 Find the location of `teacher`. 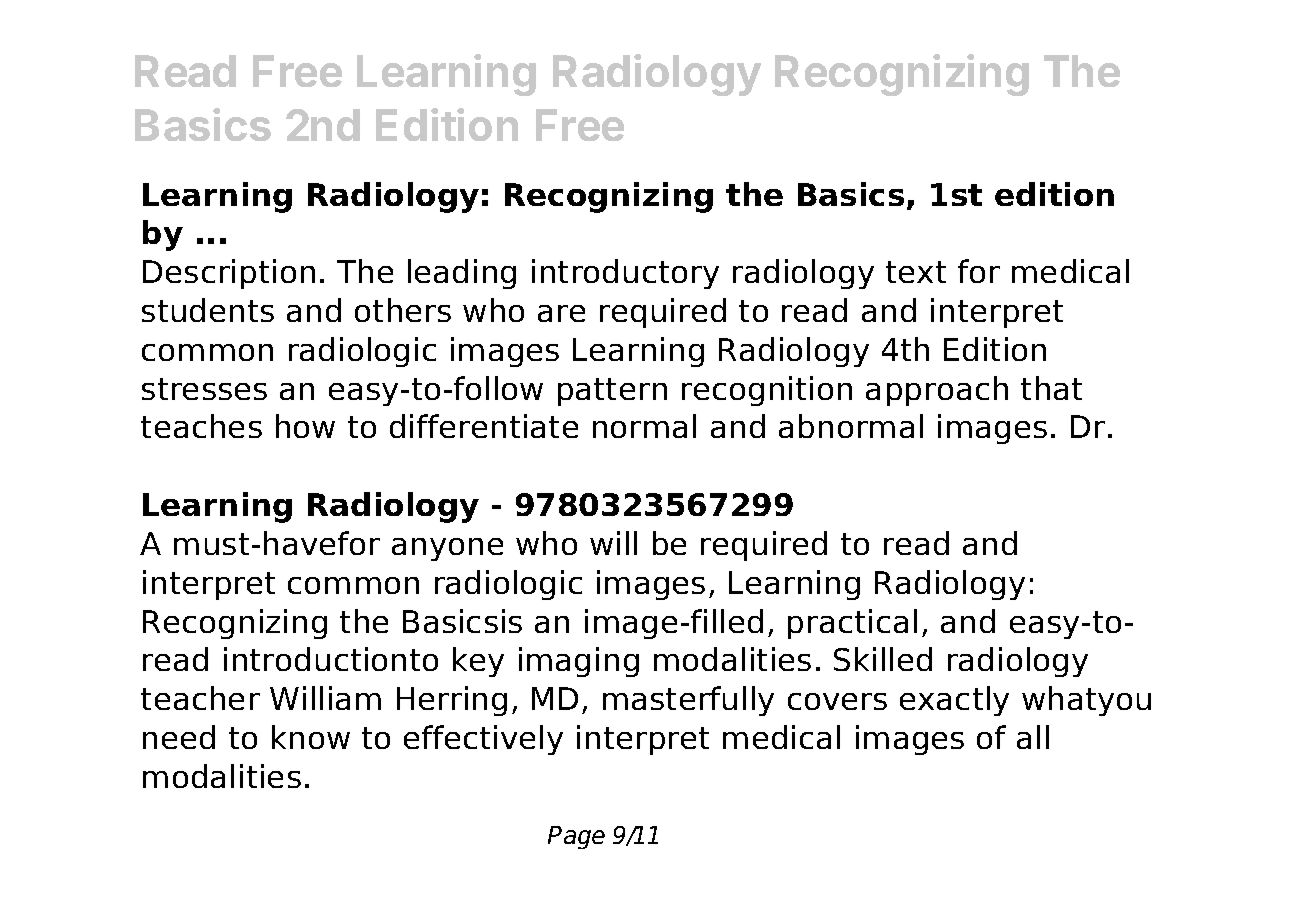

teacher is located at coordinates (200, 698).
